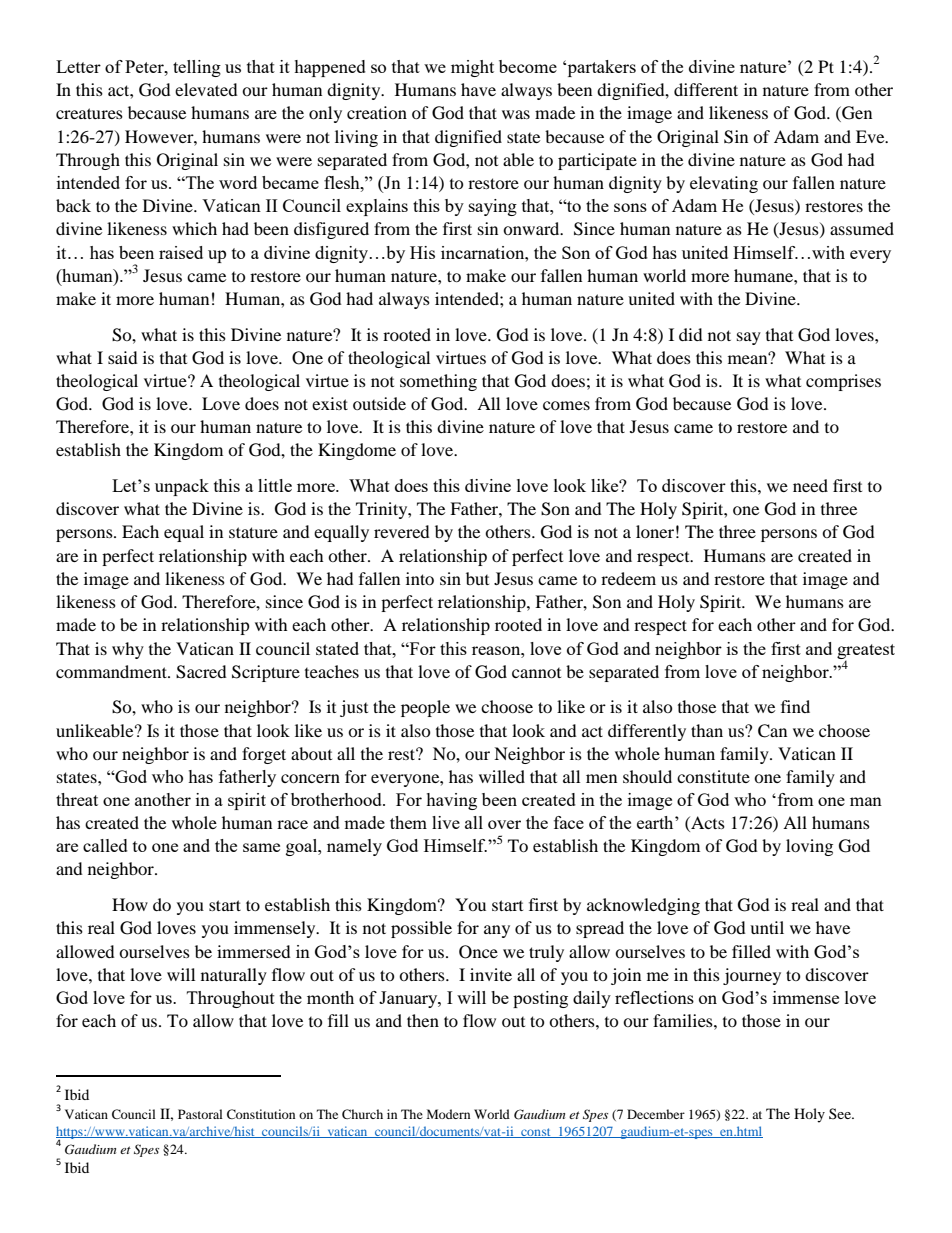 This document has height=1233, width=952. Describe the element at coordinates (724, 184) in the document. I see `elevating` at that location.
